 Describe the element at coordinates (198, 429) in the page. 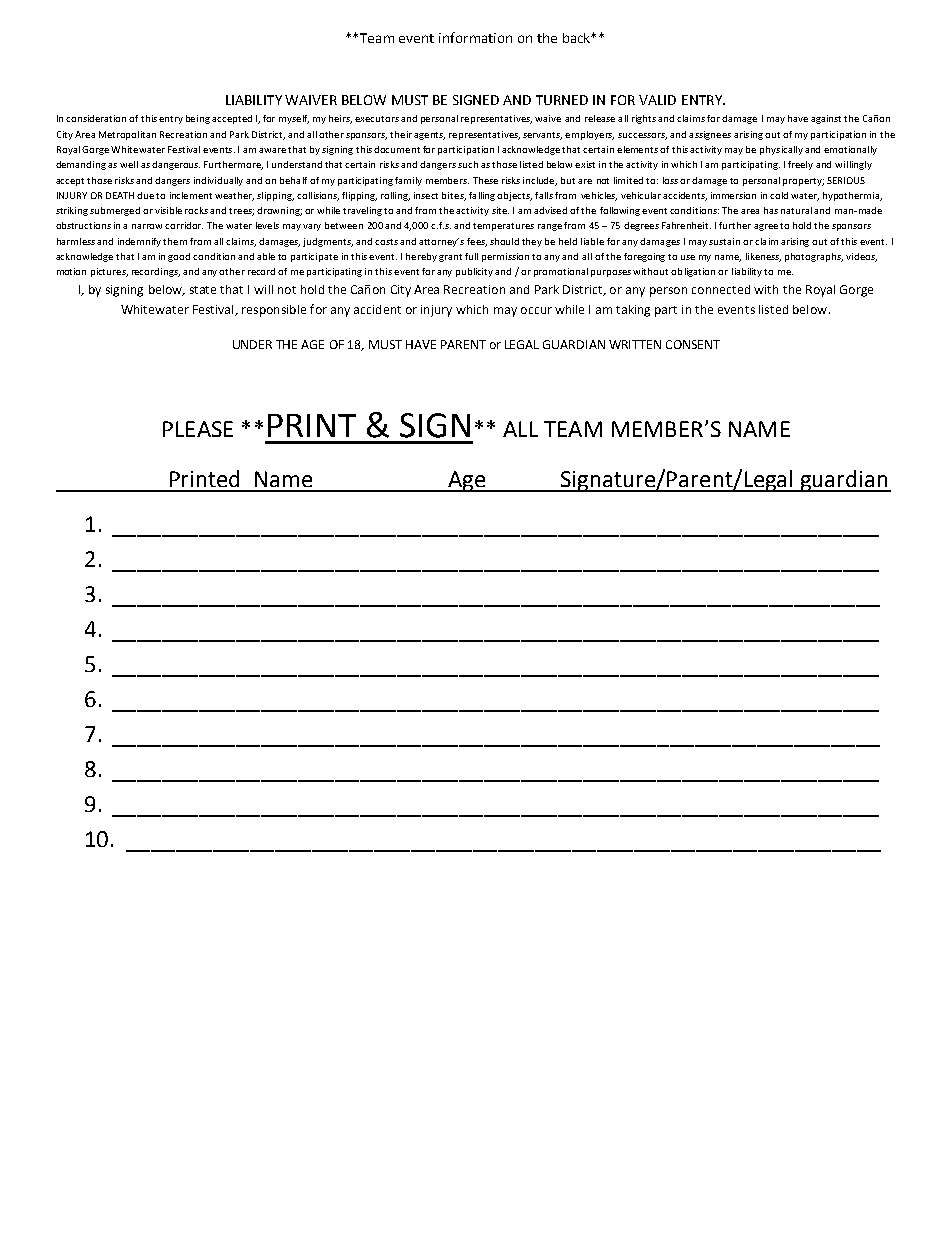

I see `PLEASE` at that location.
